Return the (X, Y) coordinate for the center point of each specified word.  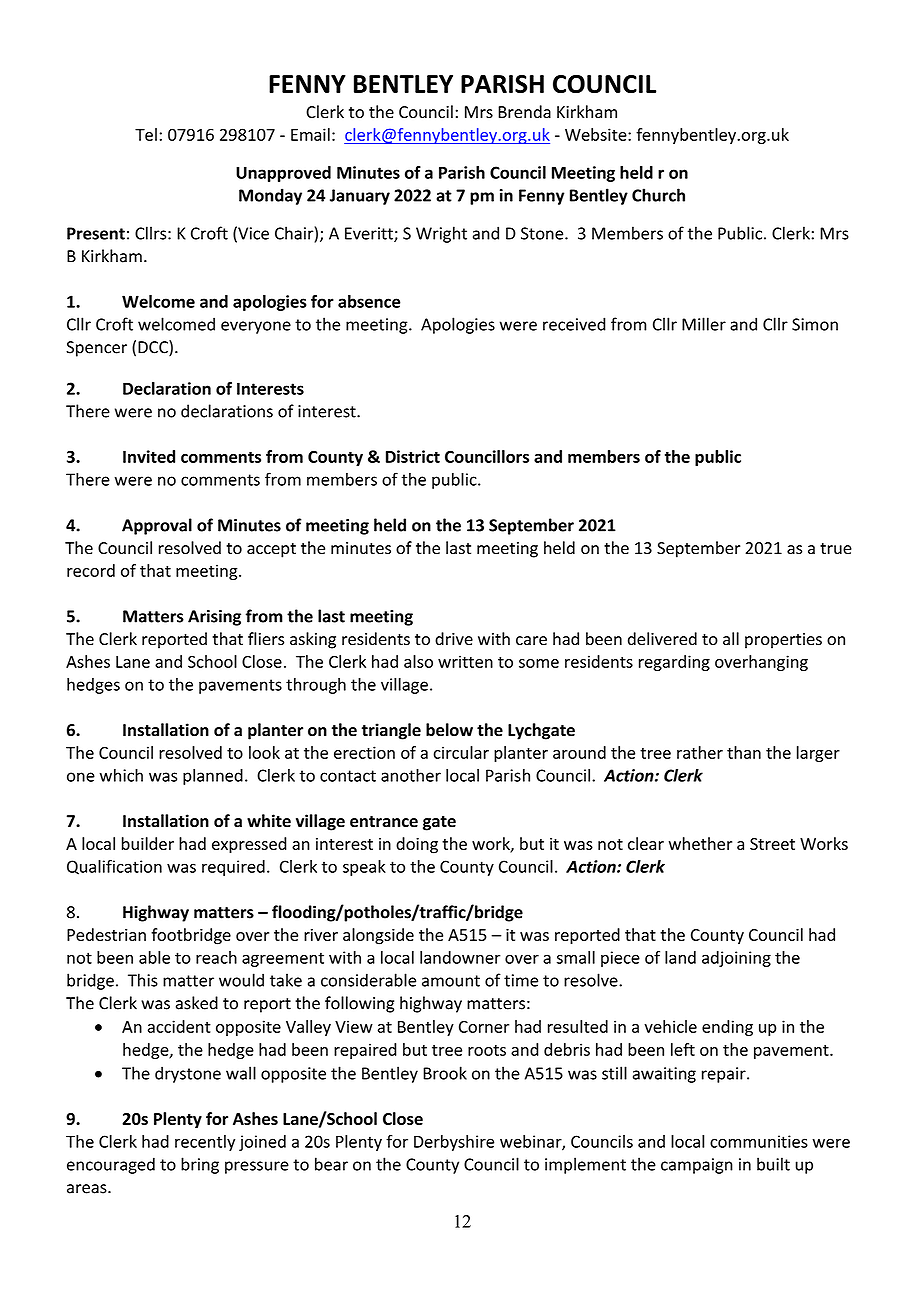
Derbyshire (454, 1143)
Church (658, 195)
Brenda (524, 112)
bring (200, 1165)
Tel (146, 134)
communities (759, 1141)
